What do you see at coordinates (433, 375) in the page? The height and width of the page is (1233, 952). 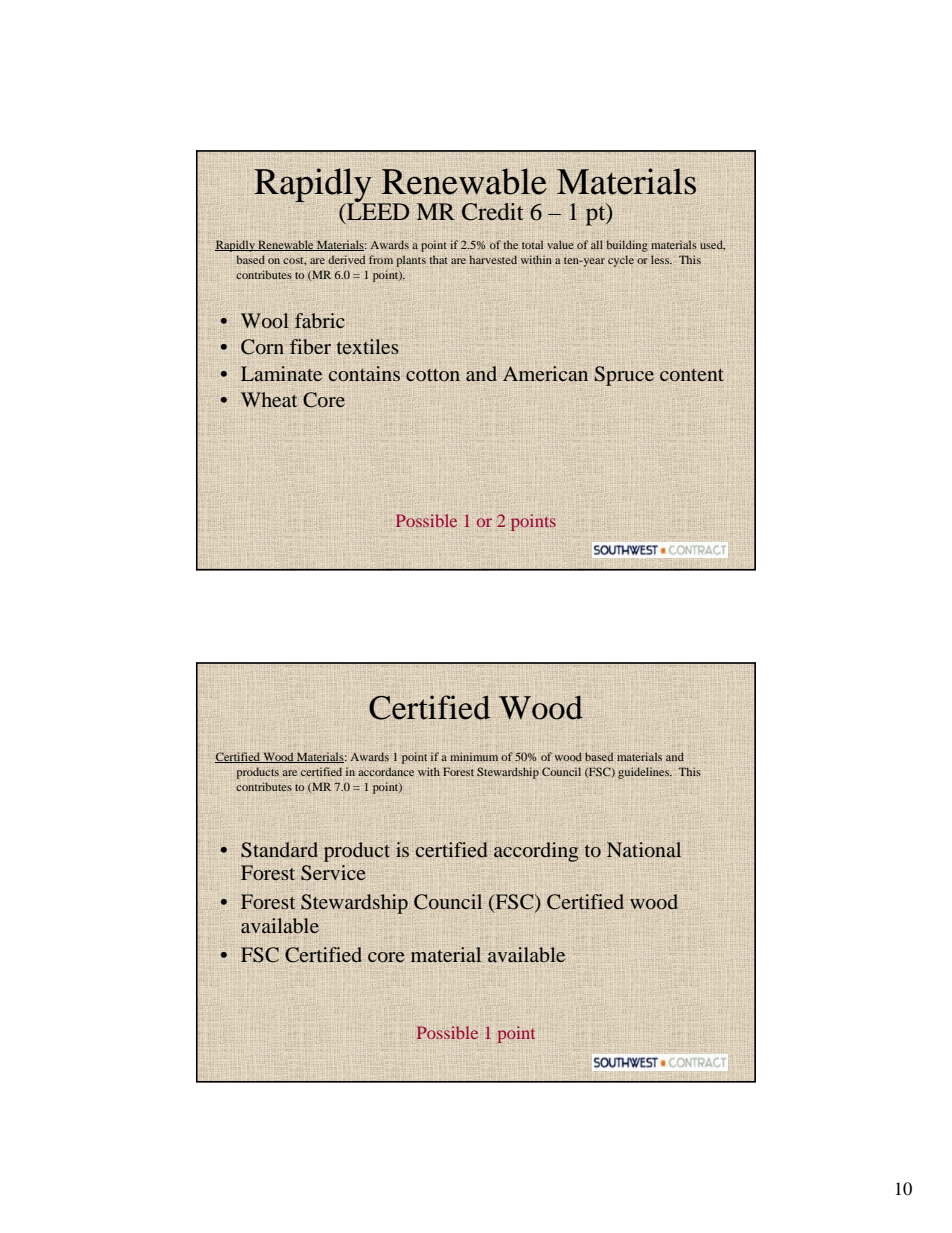 I see `cotton` at bounding box center [433, 375].
